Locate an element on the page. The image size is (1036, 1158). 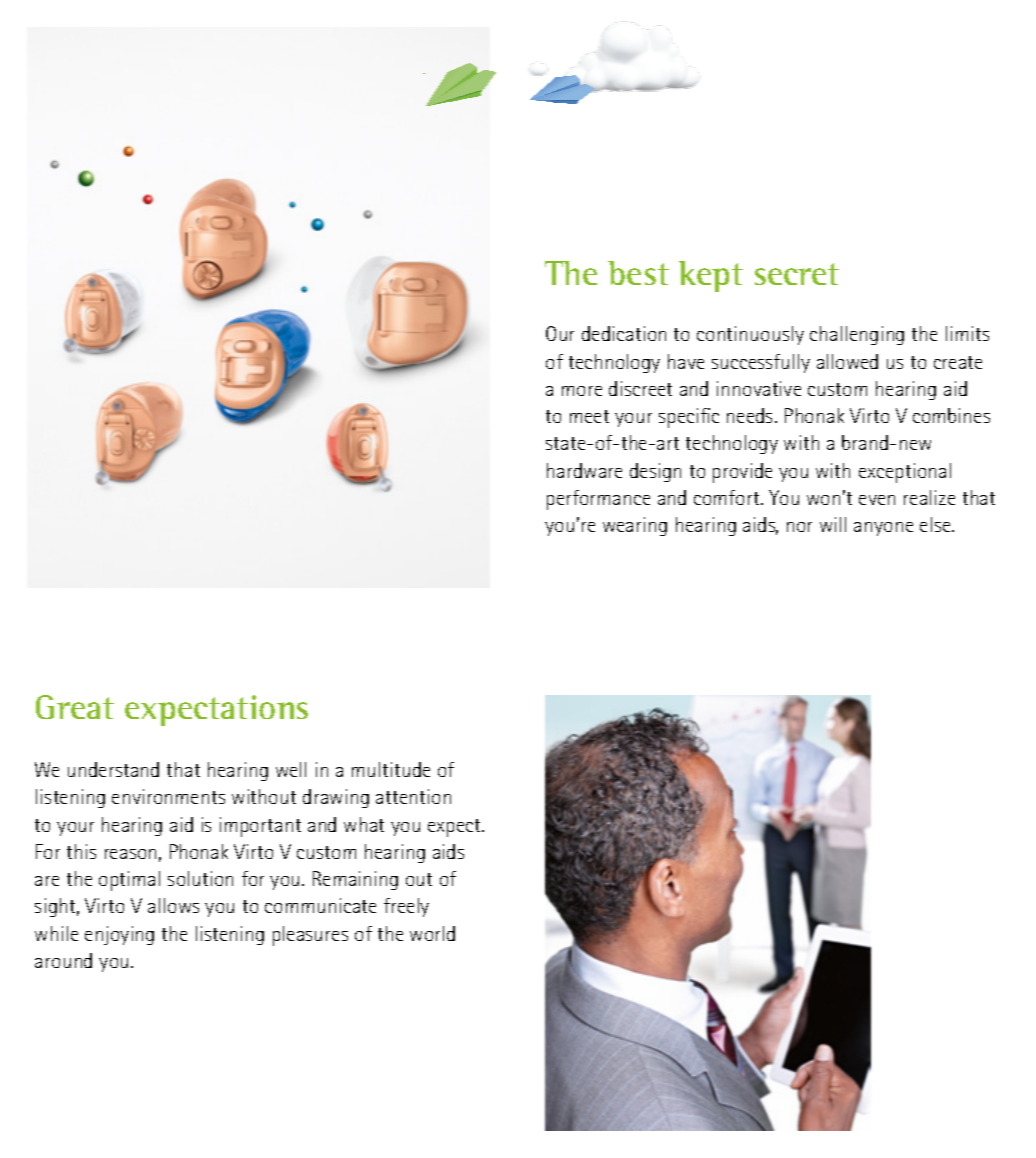
best is located at coordinates (638, 273).
